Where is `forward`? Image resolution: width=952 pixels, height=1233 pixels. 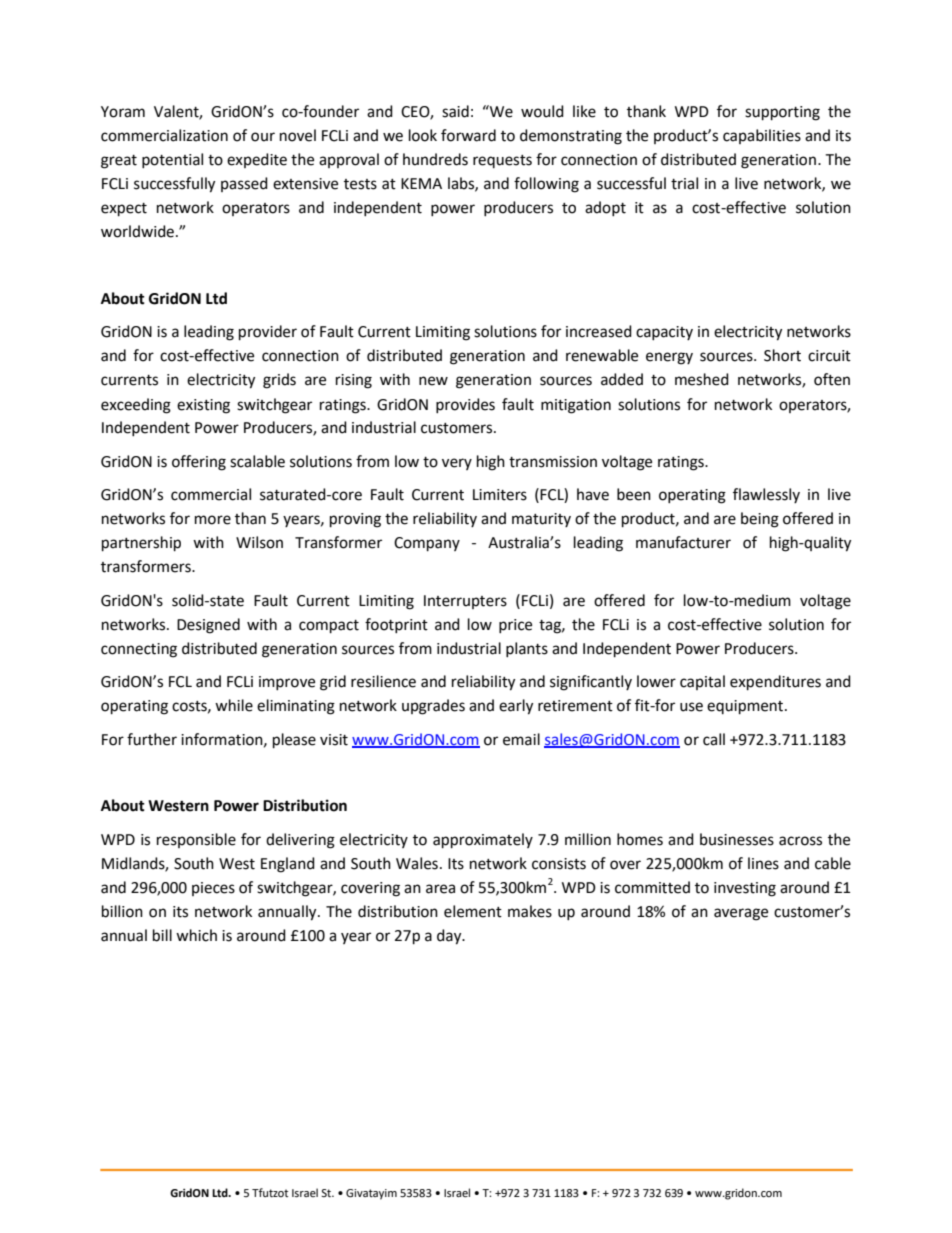
forward is located at coordinates (468, 135).
